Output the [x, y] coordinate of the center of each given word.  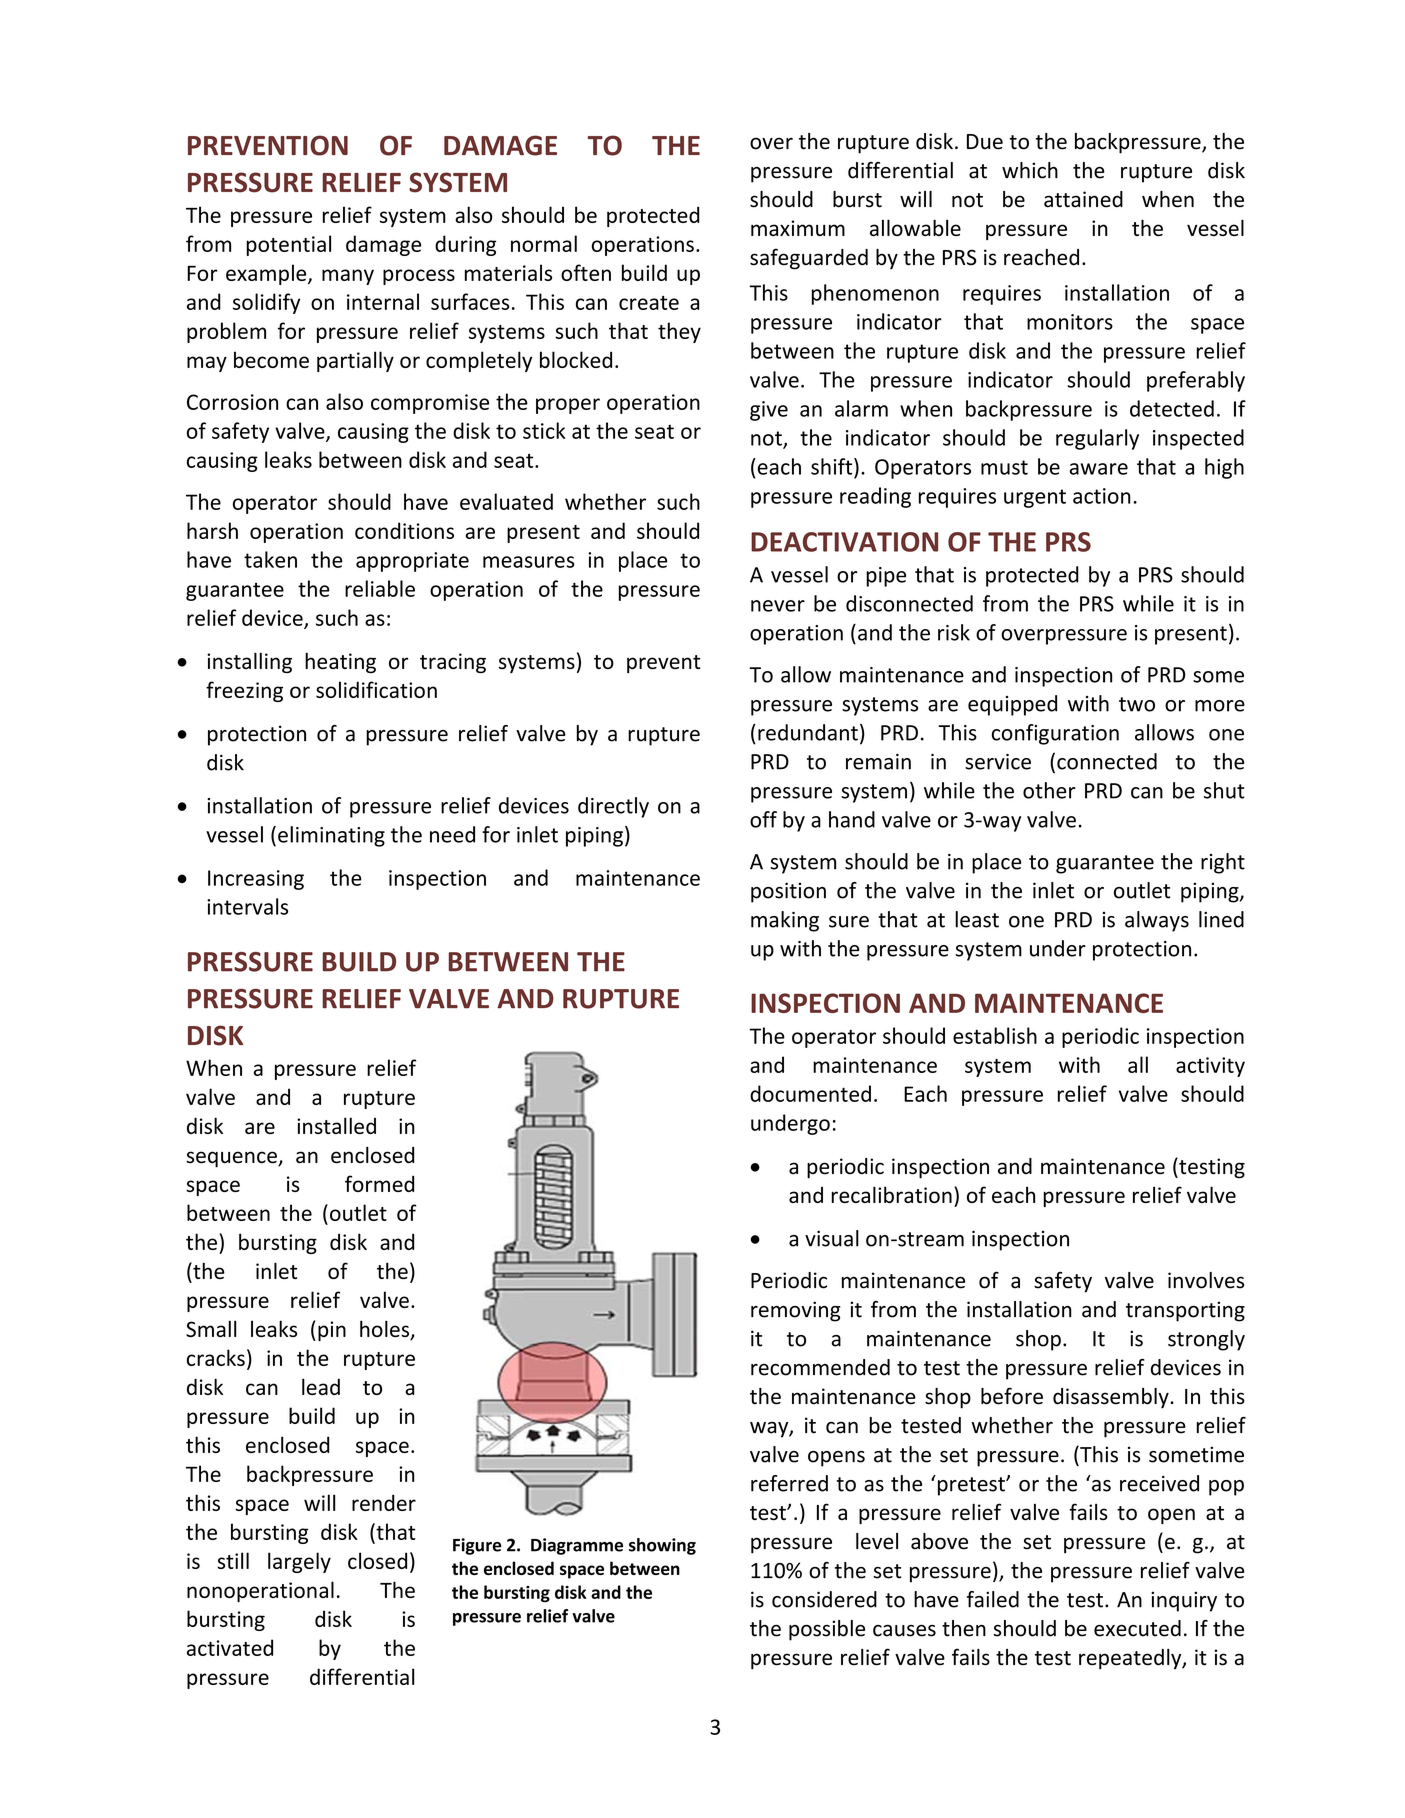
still [233, 1560]
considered [824, 1599]
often [586, 272]
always [1157, 921]
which [1030, 170]
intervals [247, 906]
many [348, 277]
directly [613, 807]
